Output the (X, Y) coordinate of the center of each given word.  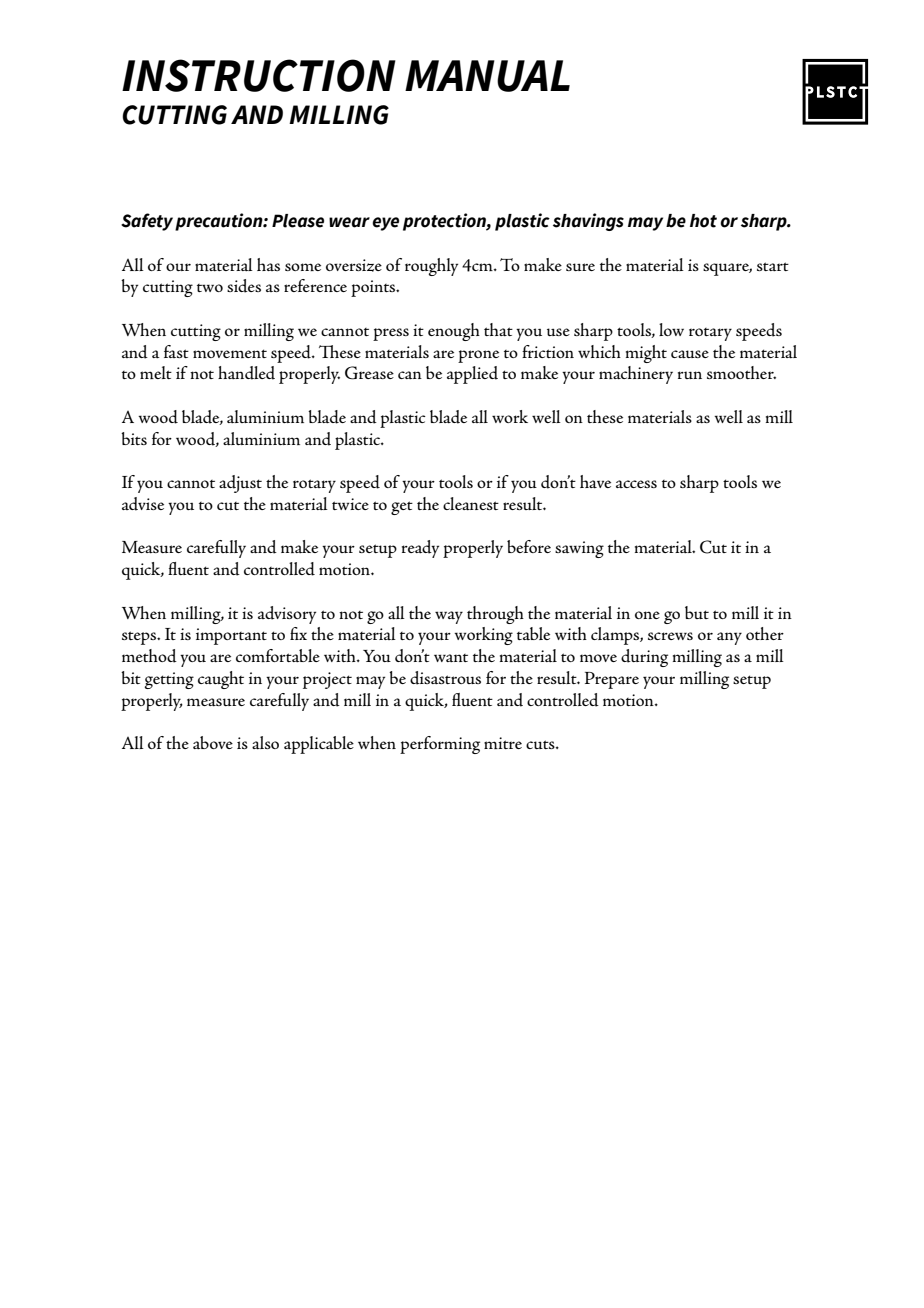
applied (472, 375)
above (213, 742)
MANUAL (487, 76)
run (690, 375)
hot (703, 221)
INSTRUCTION (259, 75)
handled (246, 373)
